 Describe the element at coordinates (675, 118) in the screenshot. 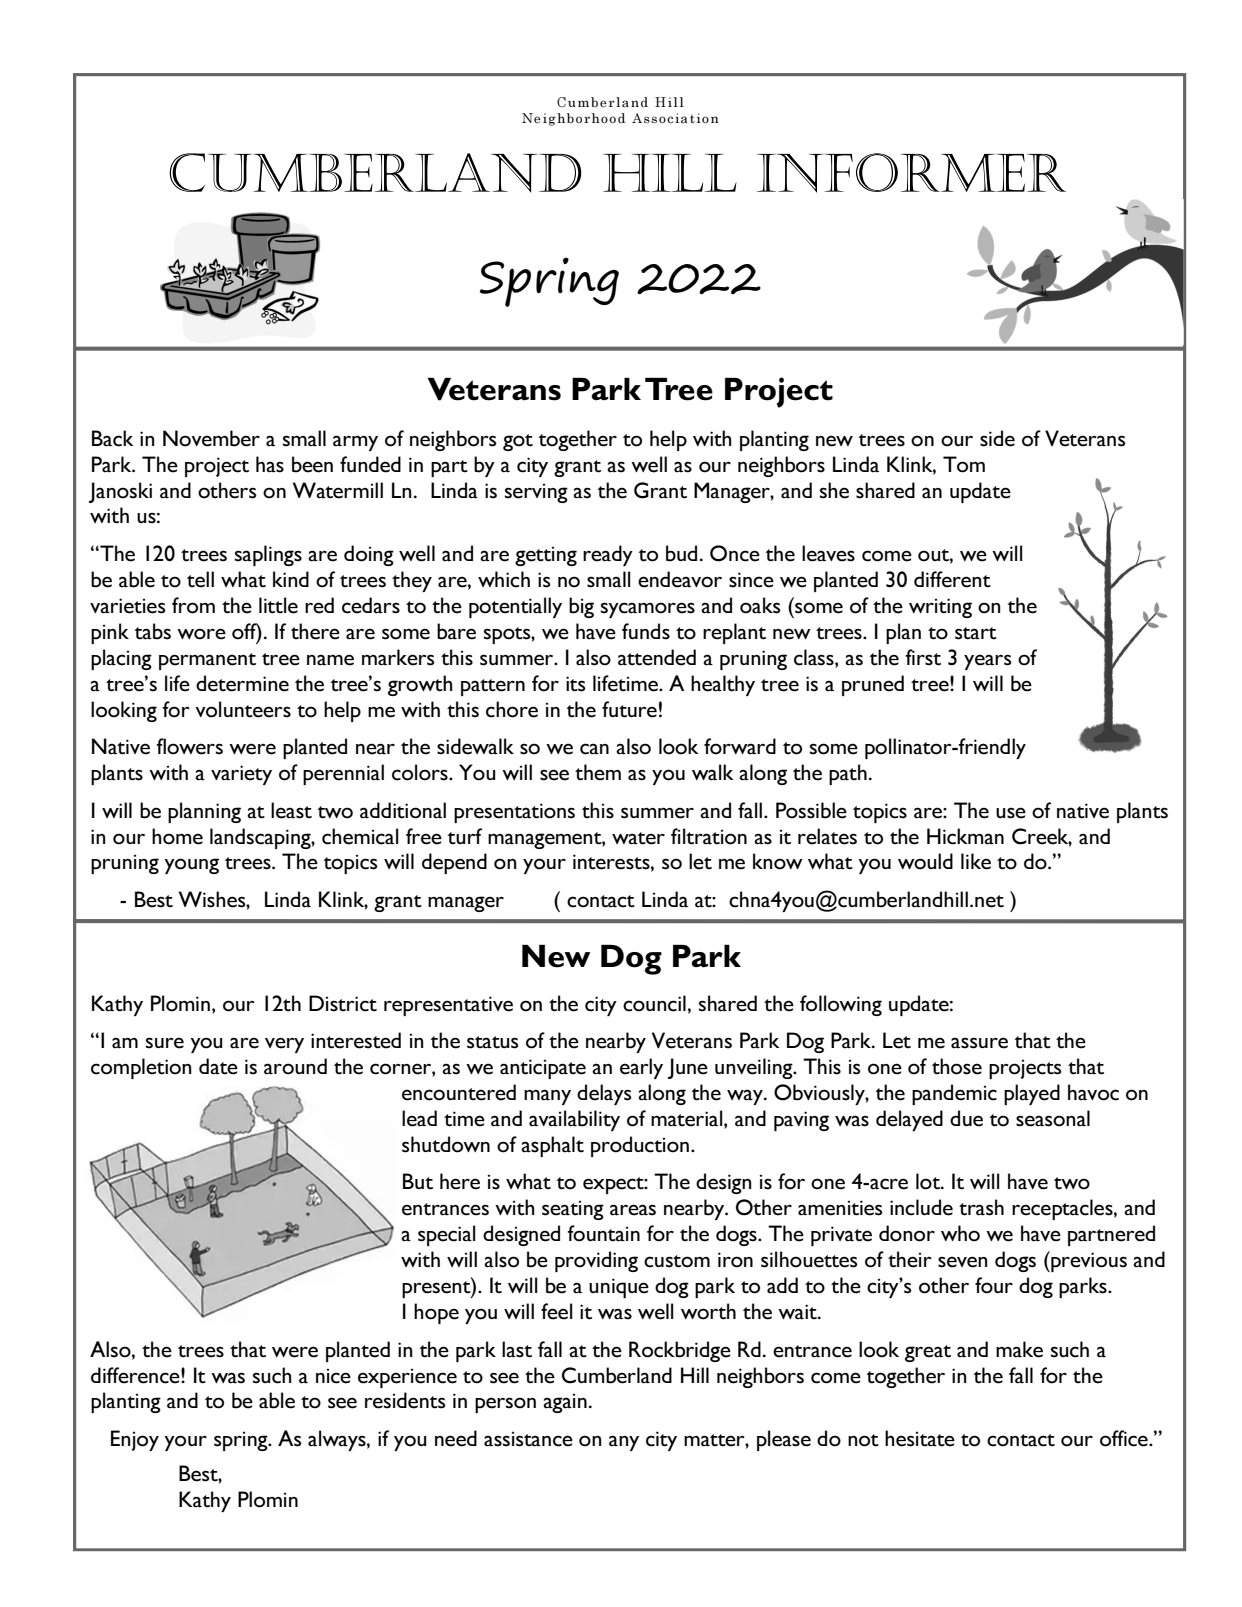

I see `Association` at that location.
